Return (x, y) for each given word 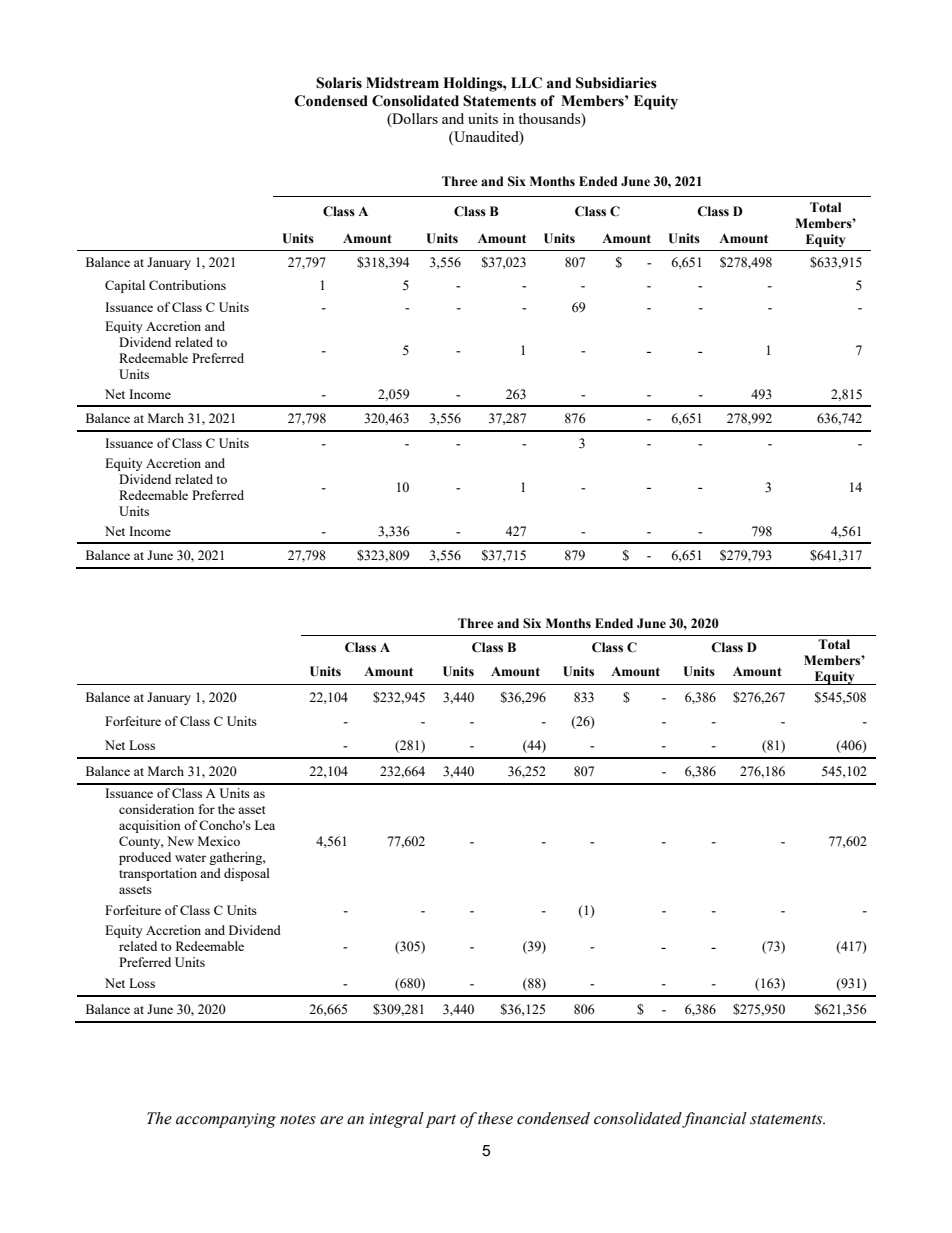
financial (714, 1120)
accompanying (226, 1120)
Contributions (187, 285)
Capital (125, 286)
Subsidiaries (616, 83)
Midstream (402, 83)
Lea (265, 825)
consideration (156, 809)
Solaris (339, 83)
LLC (526, 83)
